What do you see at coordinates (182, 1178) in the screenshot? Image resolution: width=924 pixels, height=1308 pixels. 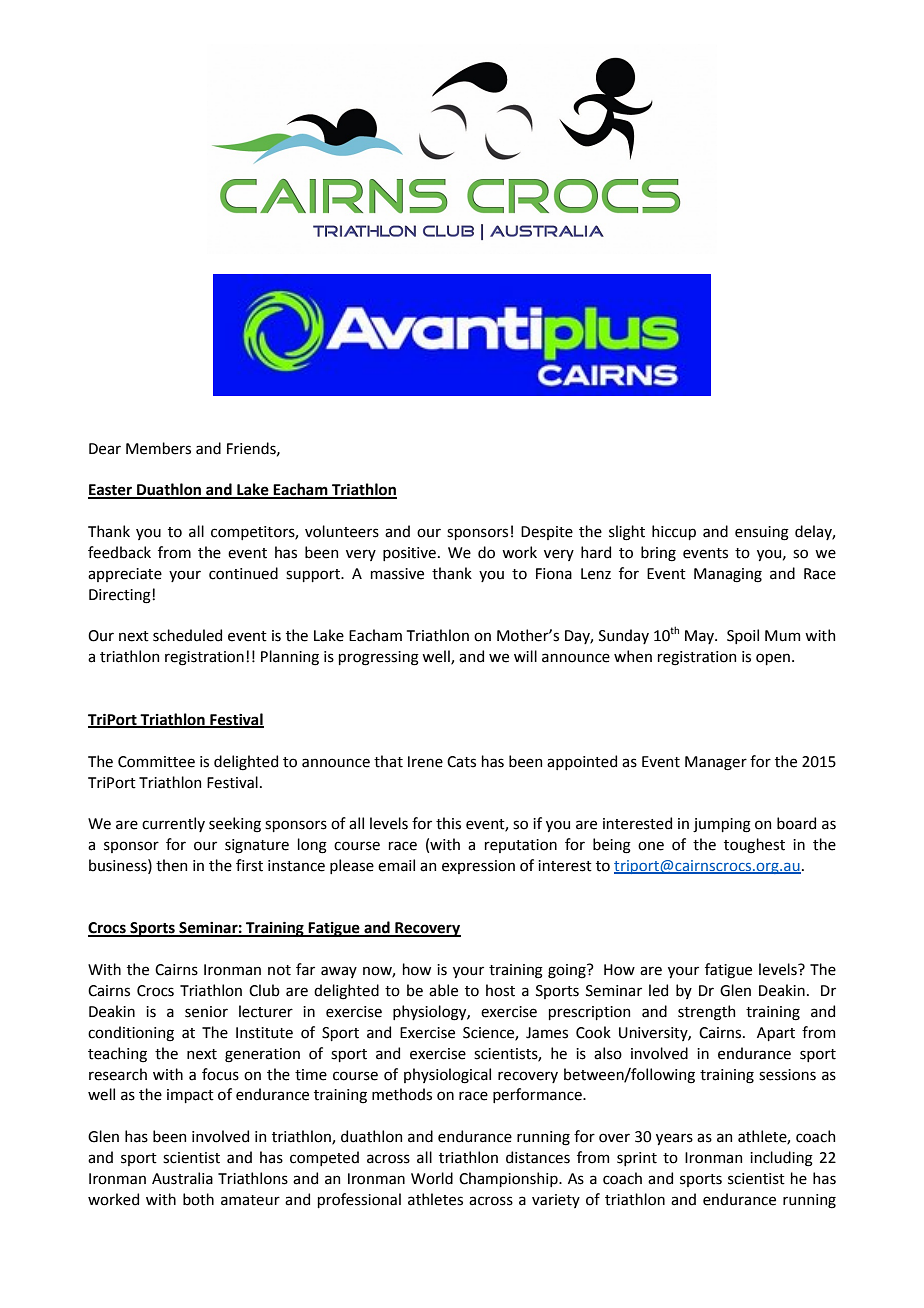 I see `Australia` at bounding box center [182, 1178].
